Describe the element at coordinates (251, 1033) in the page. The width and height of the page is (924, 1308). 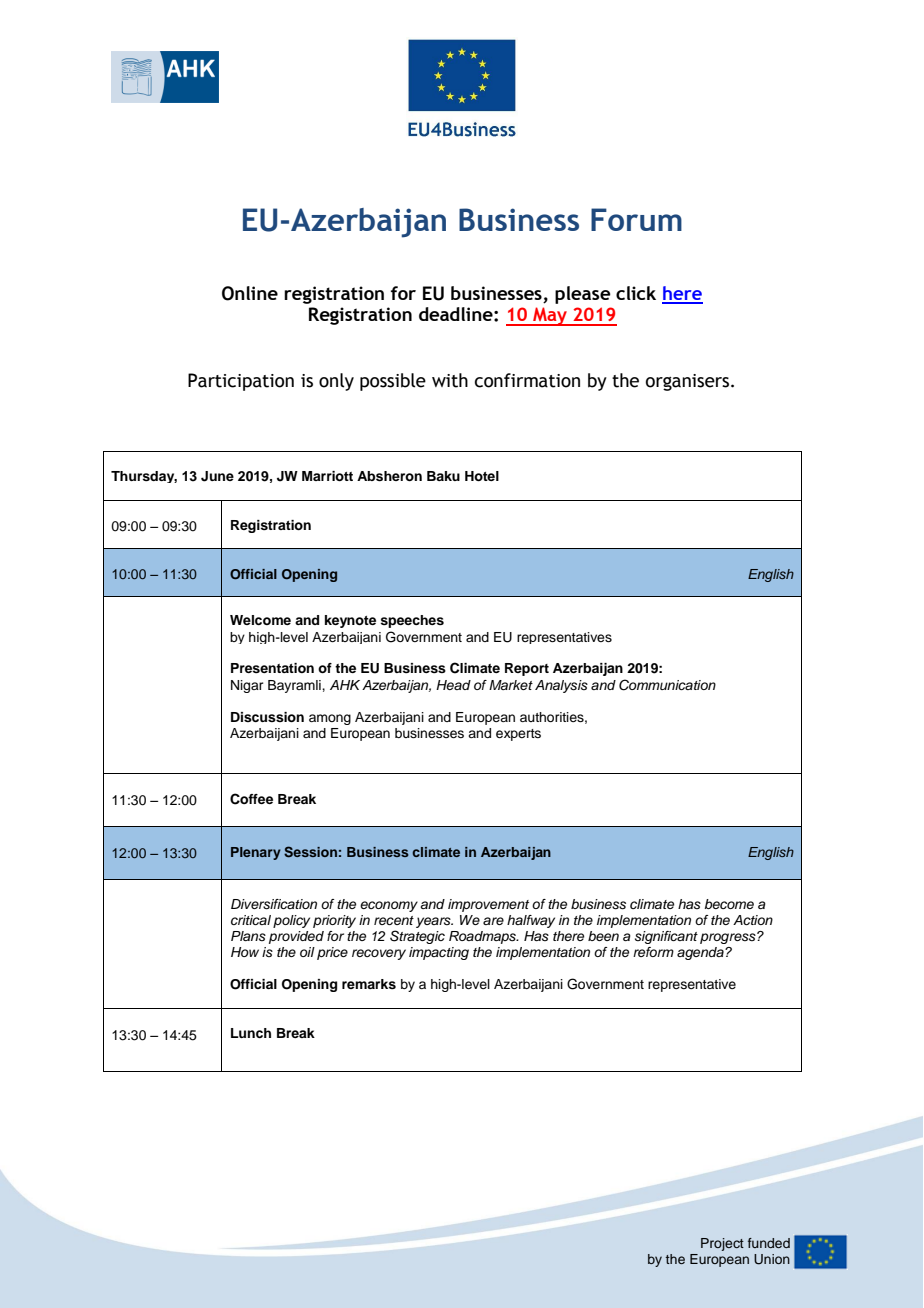
I see `Lunch` at that location.
